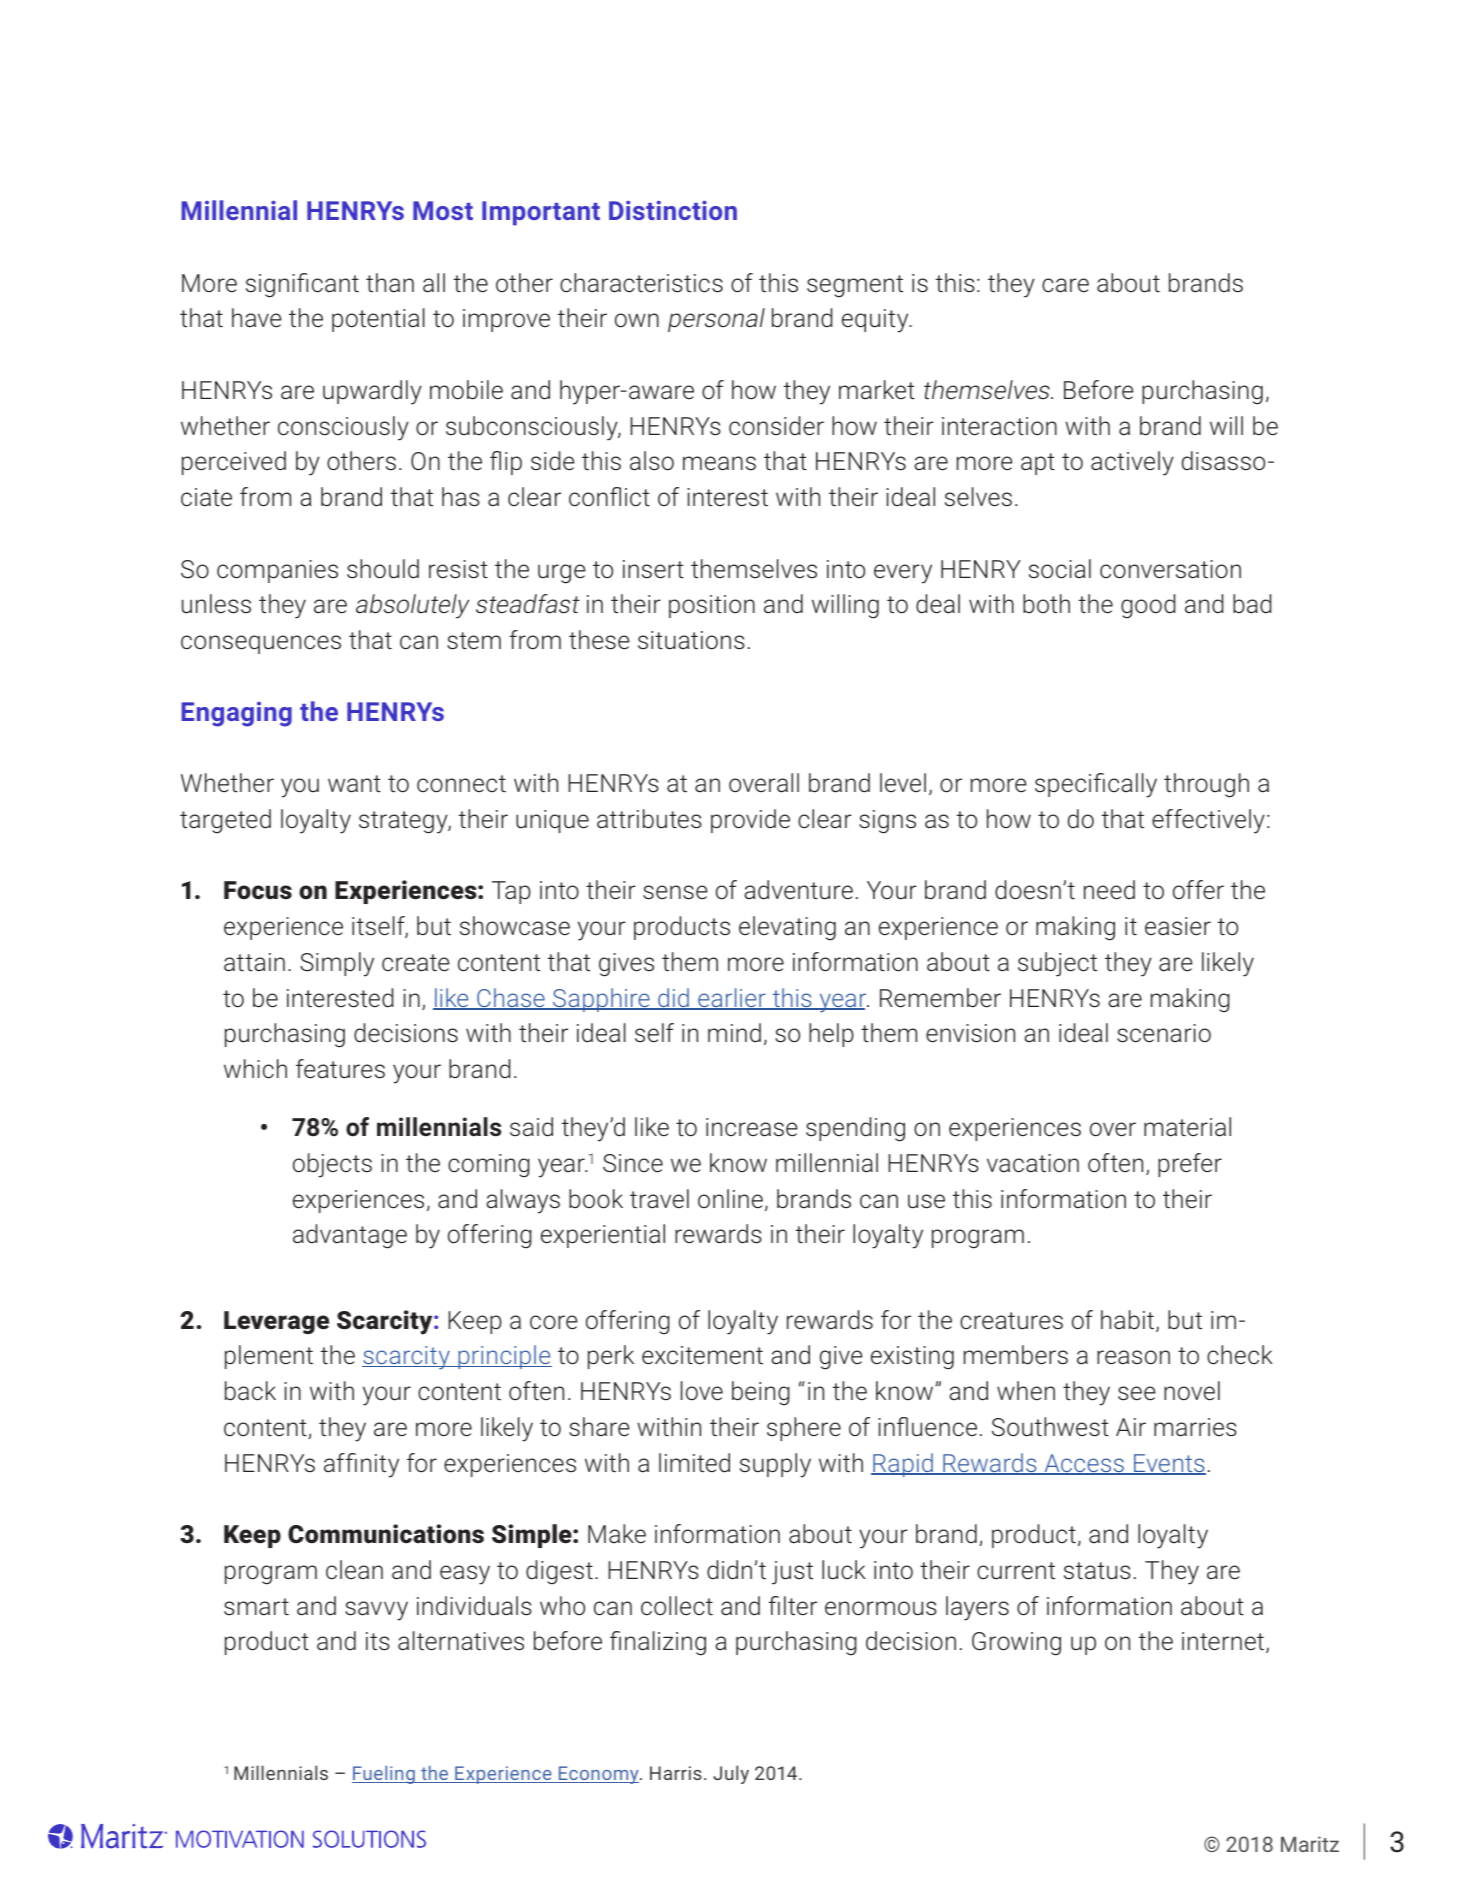 Image resolution: width=1459 pixels, height=1888 pixels. What do you see at coordinates (1096, 785) in the document?
I see `specifically` at bounding box center [1096, 785].
